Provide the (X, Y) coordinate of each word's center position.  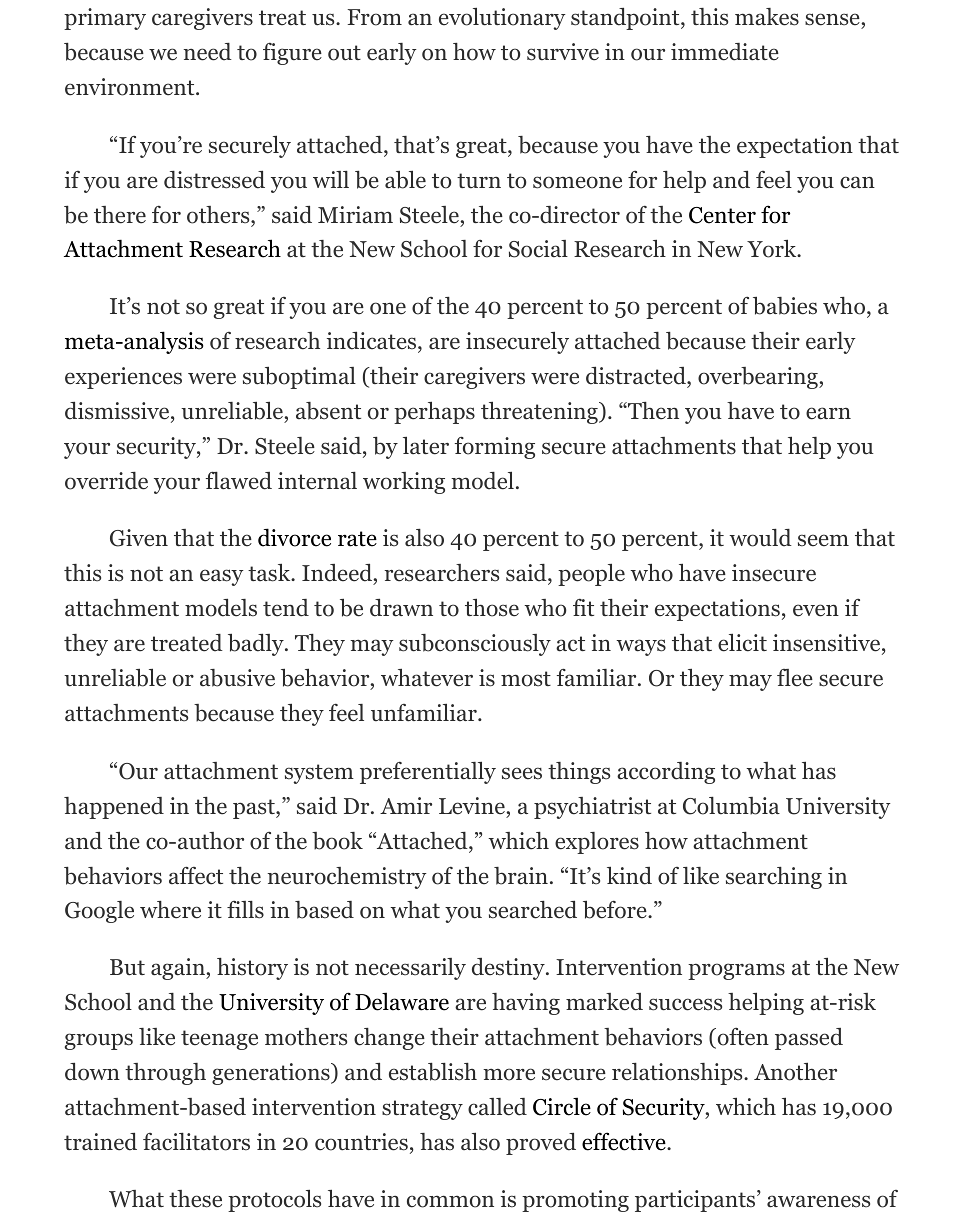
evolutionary (502, 19)
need (207, 52)
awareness (818, 1201)
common (450, 1201)
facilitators (196, 1142)
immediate (725, 52)
